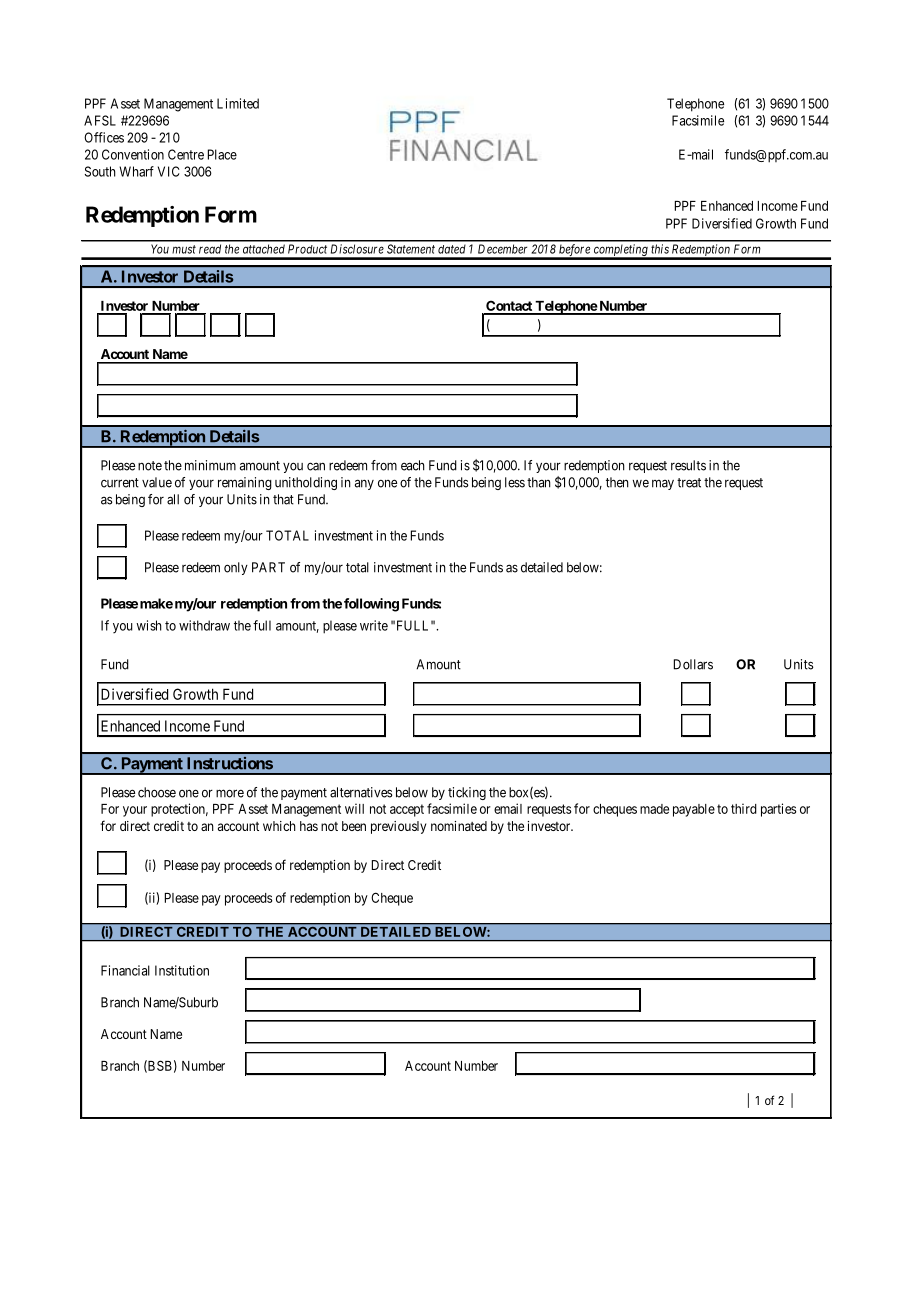 Image resolution: width=924 pixels, height=1308 pixels. Describe the element at coordinates (173, 499) in the screenshot. I see `all` at that location.
